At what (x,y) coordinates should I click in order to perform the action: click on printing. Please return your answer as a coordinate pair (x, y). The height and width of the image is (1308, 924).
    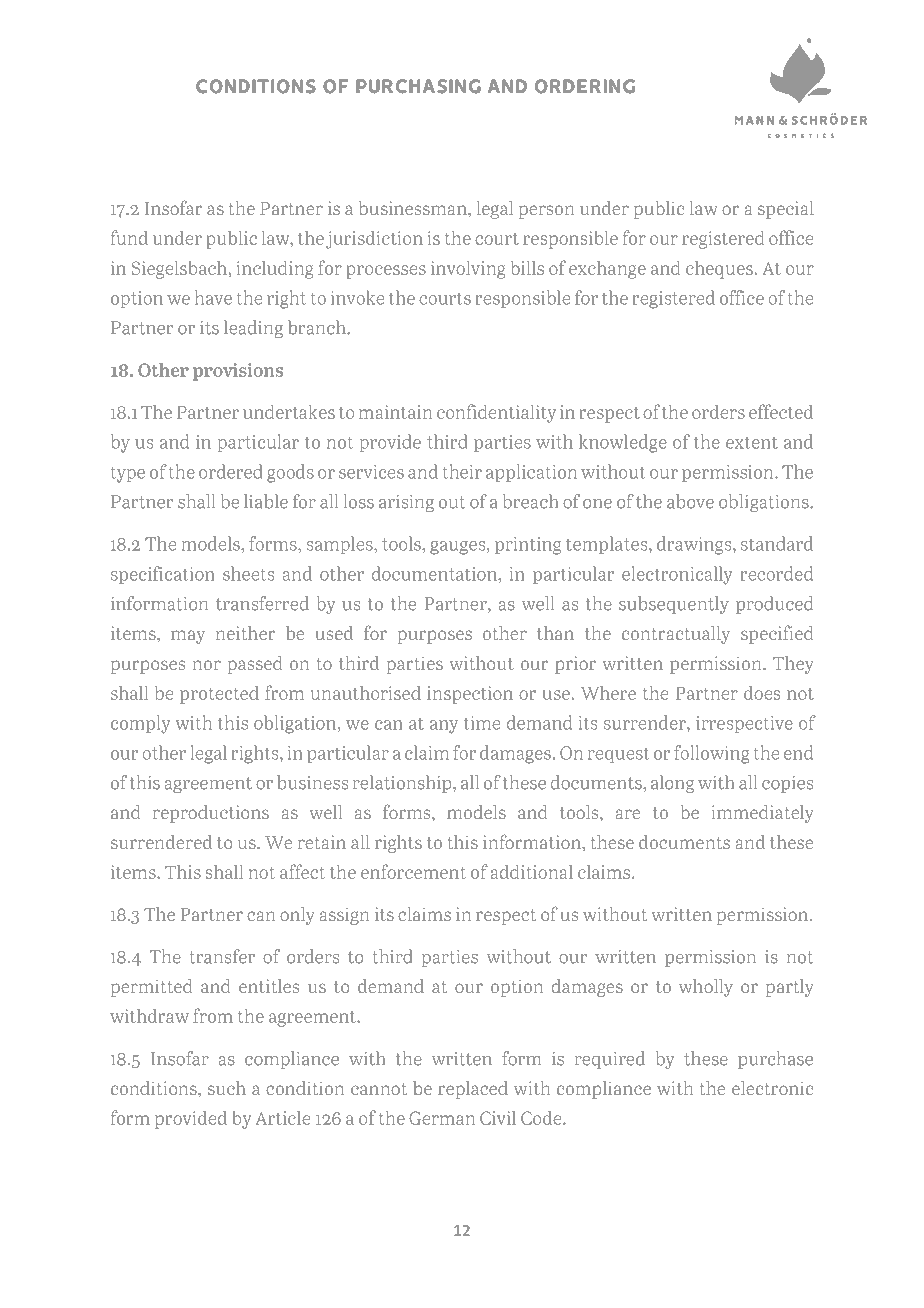
    Looking at the image, I should click on (528, 546).
